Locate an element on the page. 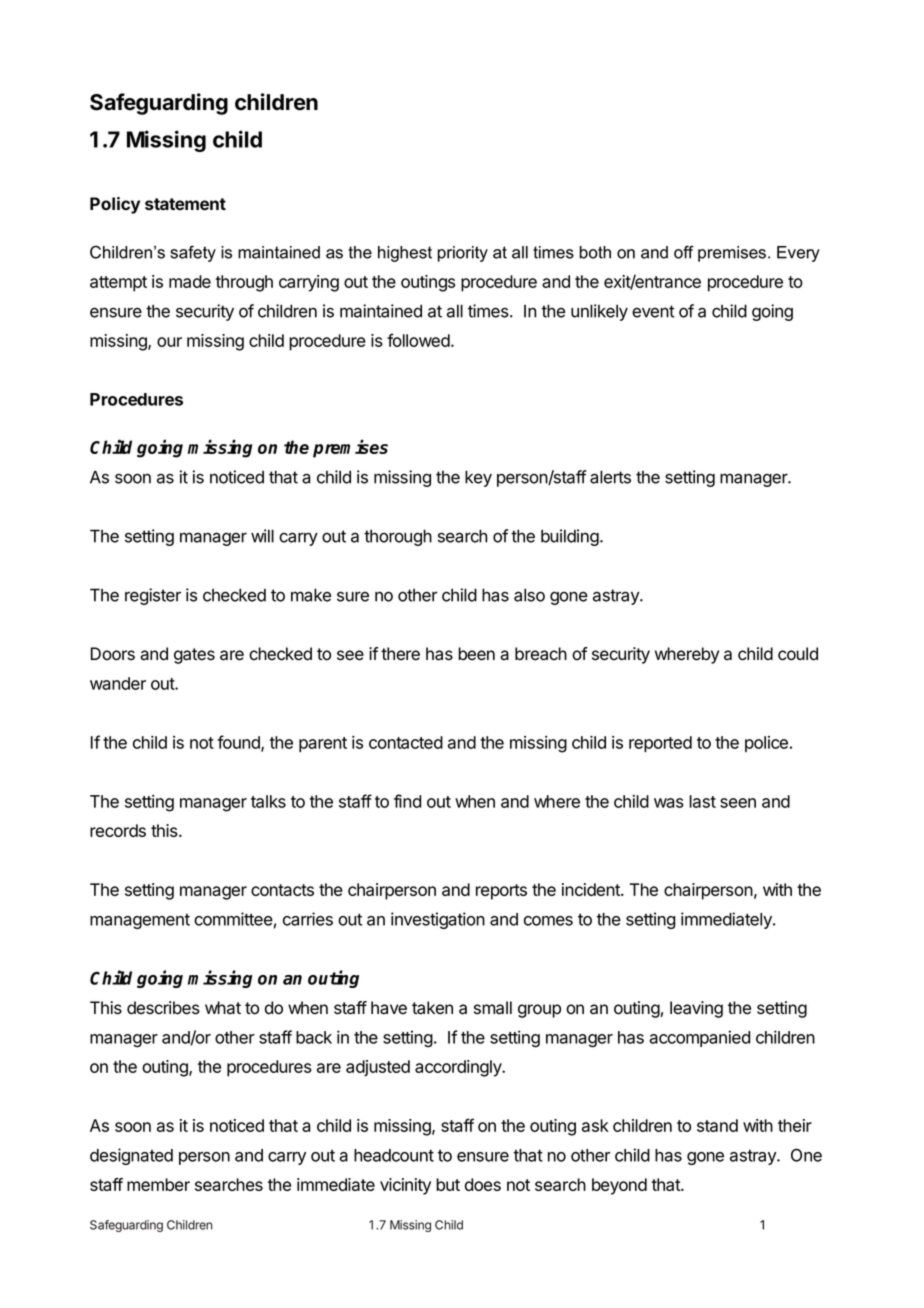 Image resolution: width=924 pixels, height=1308 pixels. last is located at coordinates (702, 801).
